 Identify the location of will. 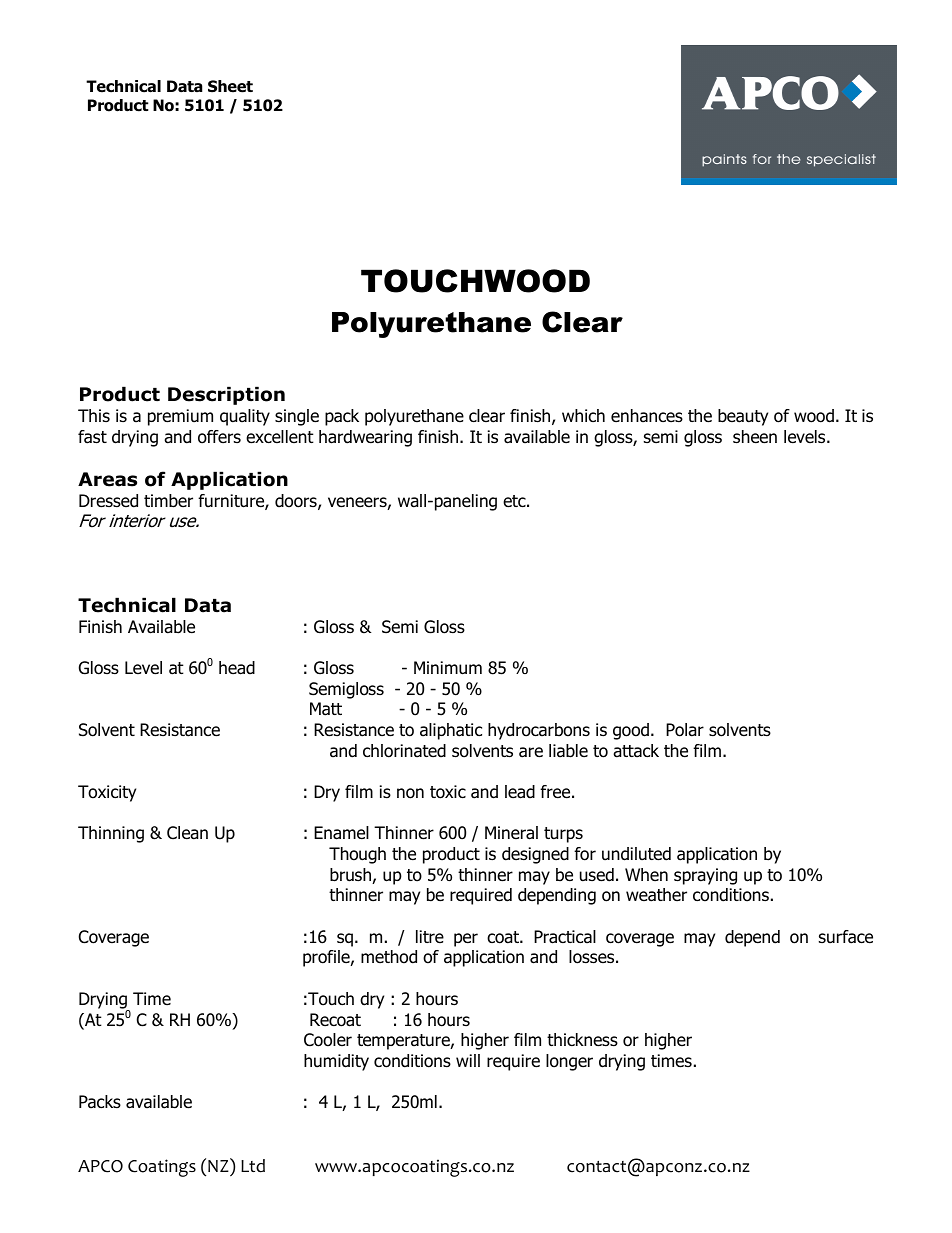
(468, 1060).
